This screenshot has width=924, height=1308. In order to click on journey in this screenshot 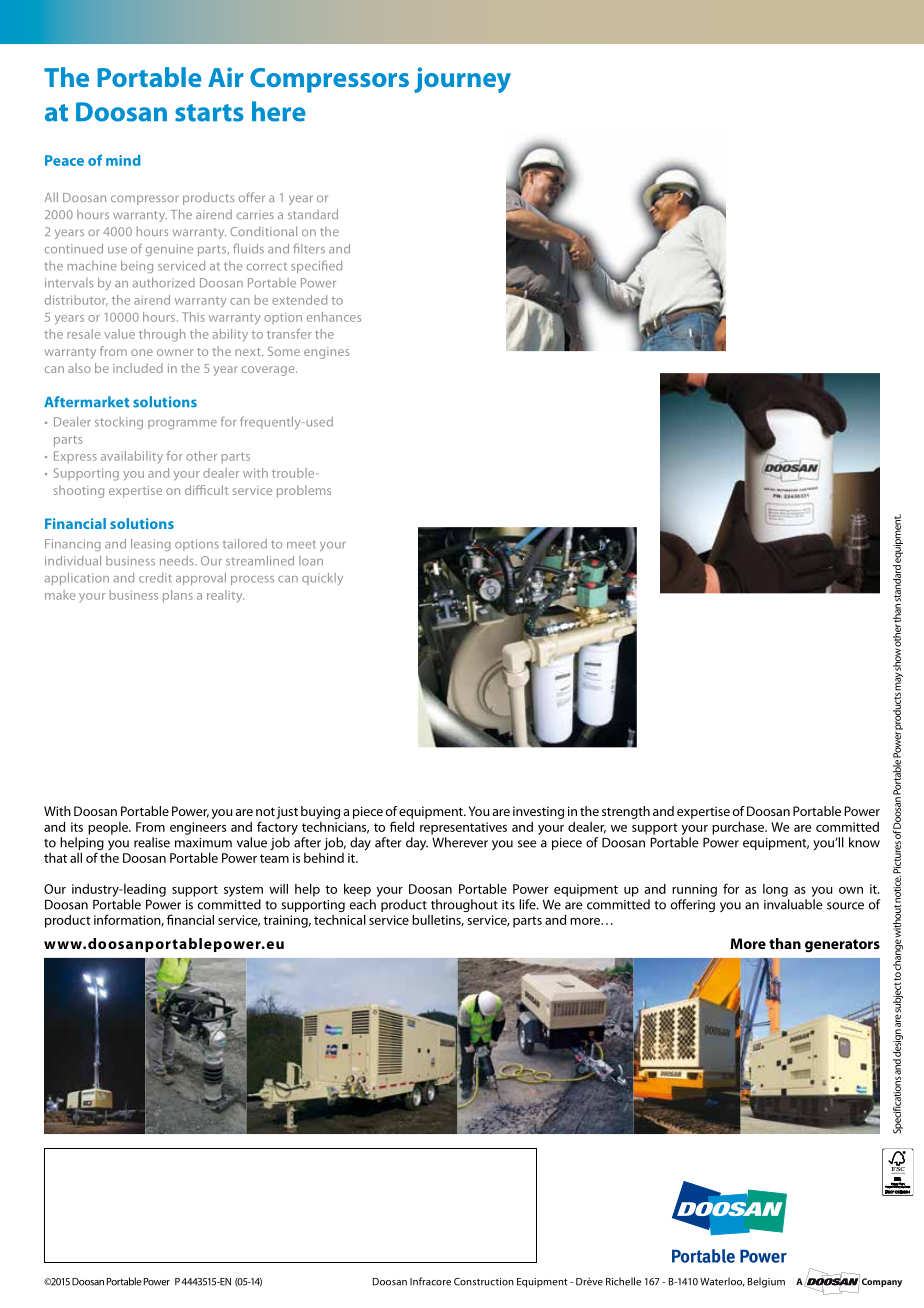, I will do `click(462, 80)`.
